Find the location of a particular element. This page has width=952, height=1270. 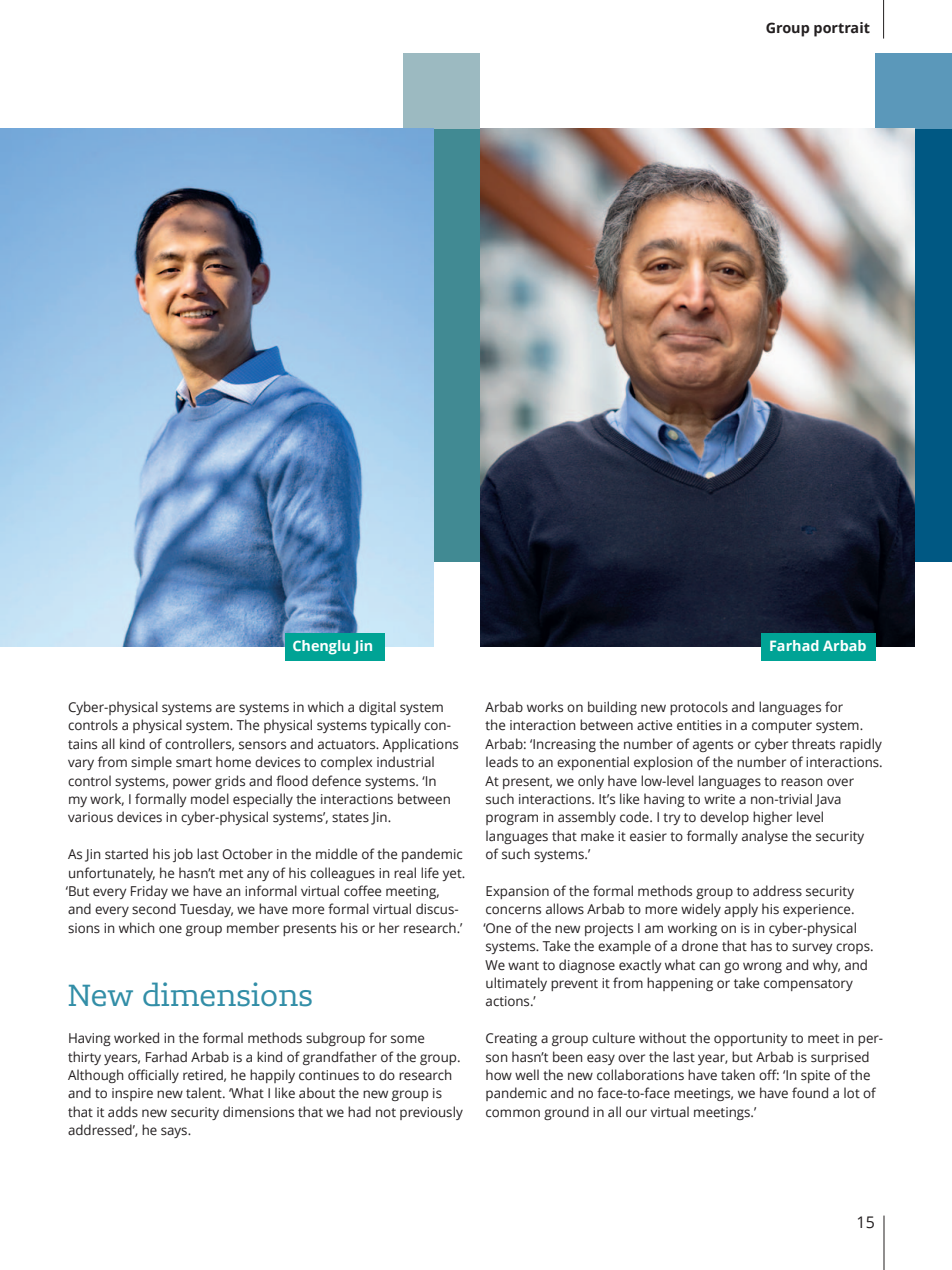

protocols is located at coordinates (699, 708).
